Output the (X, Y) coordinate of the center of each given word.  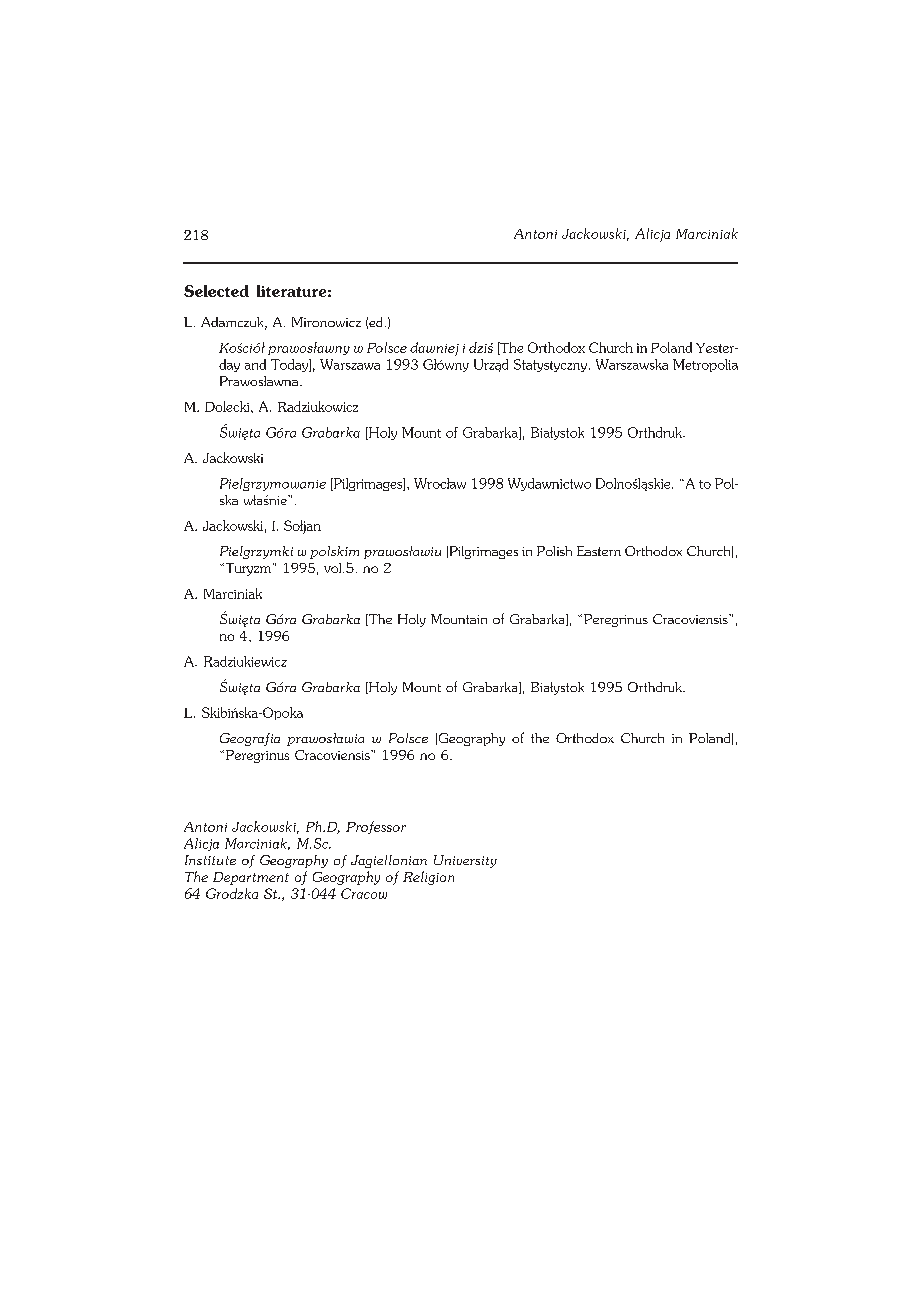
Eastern (599, 551)
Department (251, 878)
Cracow (364, 893)
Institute (210, 860)
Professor (376, 827)
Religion (428, 878)
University (465, 861)
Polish (554, 551)
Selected (216, 291)
